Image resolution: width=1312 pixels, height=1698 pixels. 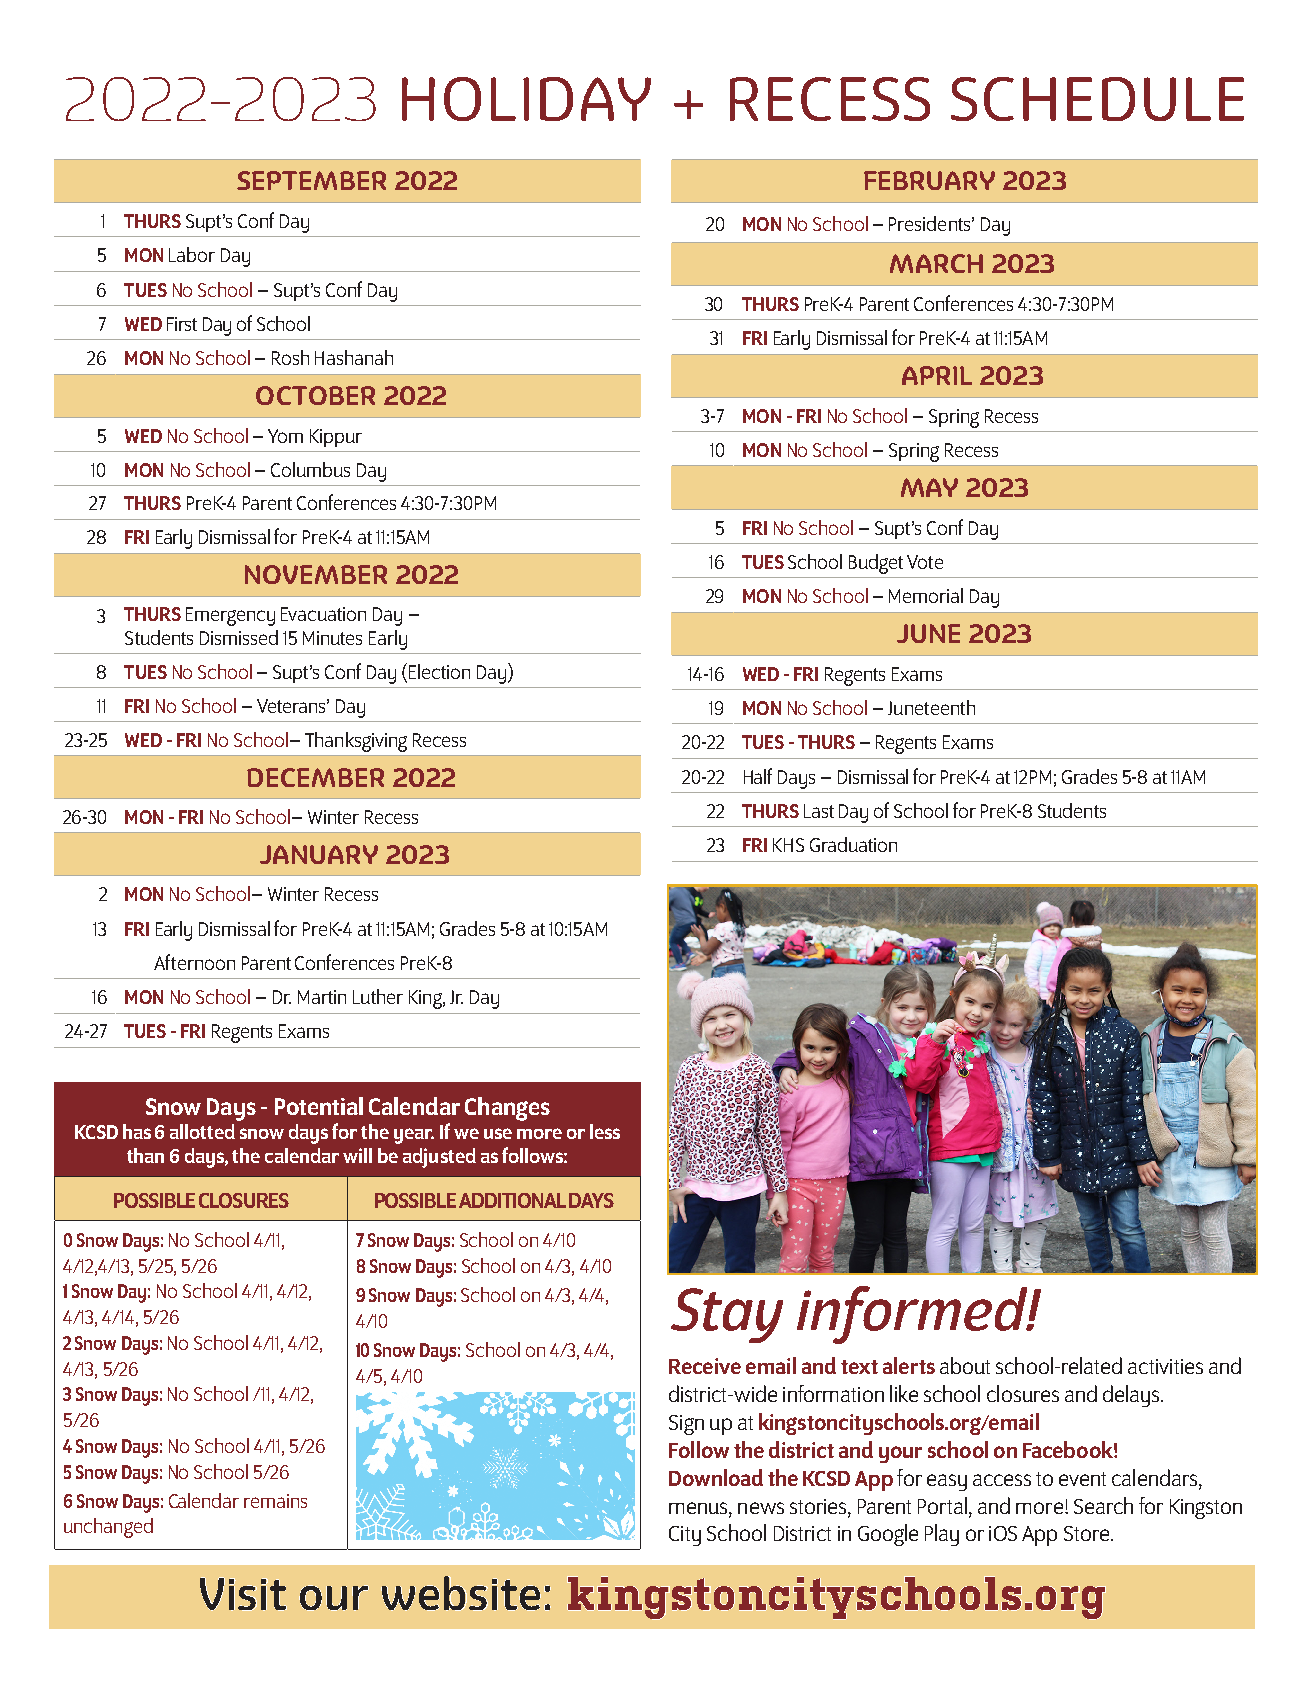 What do you see at coordinates (853, 844) in the screenshot?
I see `Graduation` at bounding box center [853, 844].
